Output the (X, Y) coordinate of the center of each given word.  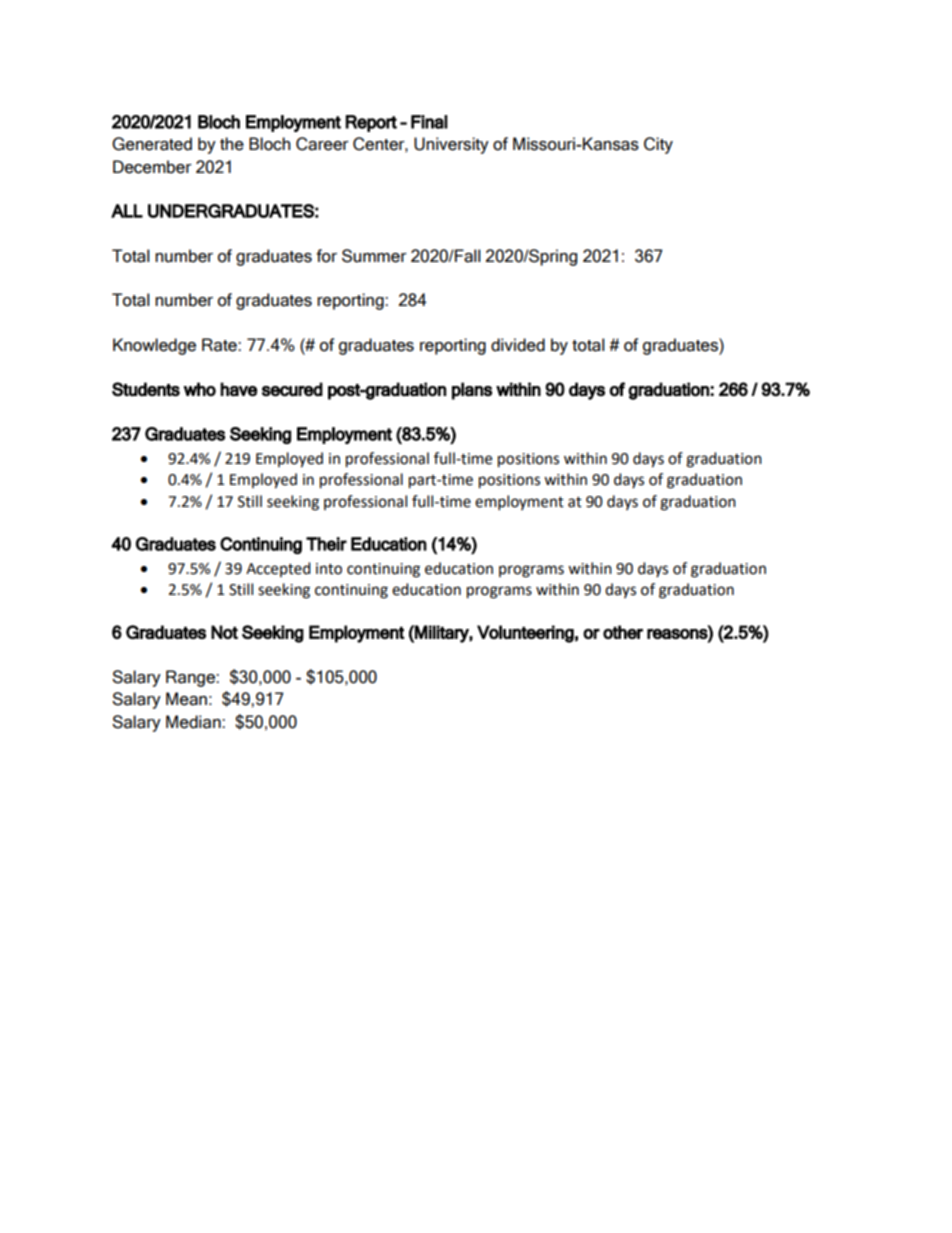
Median (194, 722)
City (658, 145)
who (200, 389)
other (623, 632)
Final (429, 122)
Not (224, 632)
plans (472, 391)
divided (518, 345)
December (152, 167)
